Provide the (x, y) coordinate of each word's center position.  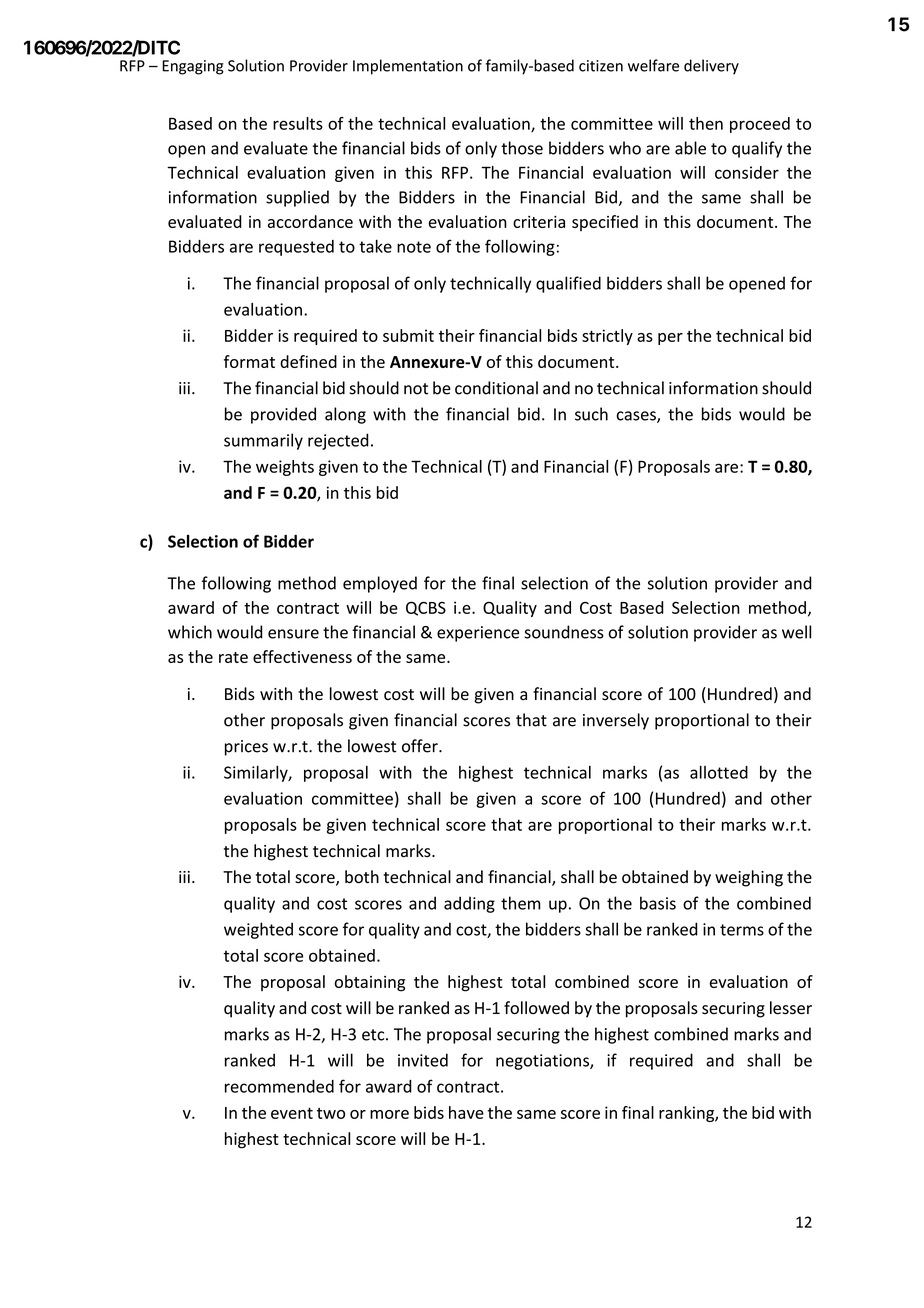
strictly (607, 337)
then (706, 123)
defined (308, 361)
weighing (749, 878)
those (522, 148)
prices (246, 748)
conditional (496, 388)
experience (478, 634)
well (796, 632)
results (298, 123)
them (521, 903)
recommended (279, 1086)
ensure (293, 634)
